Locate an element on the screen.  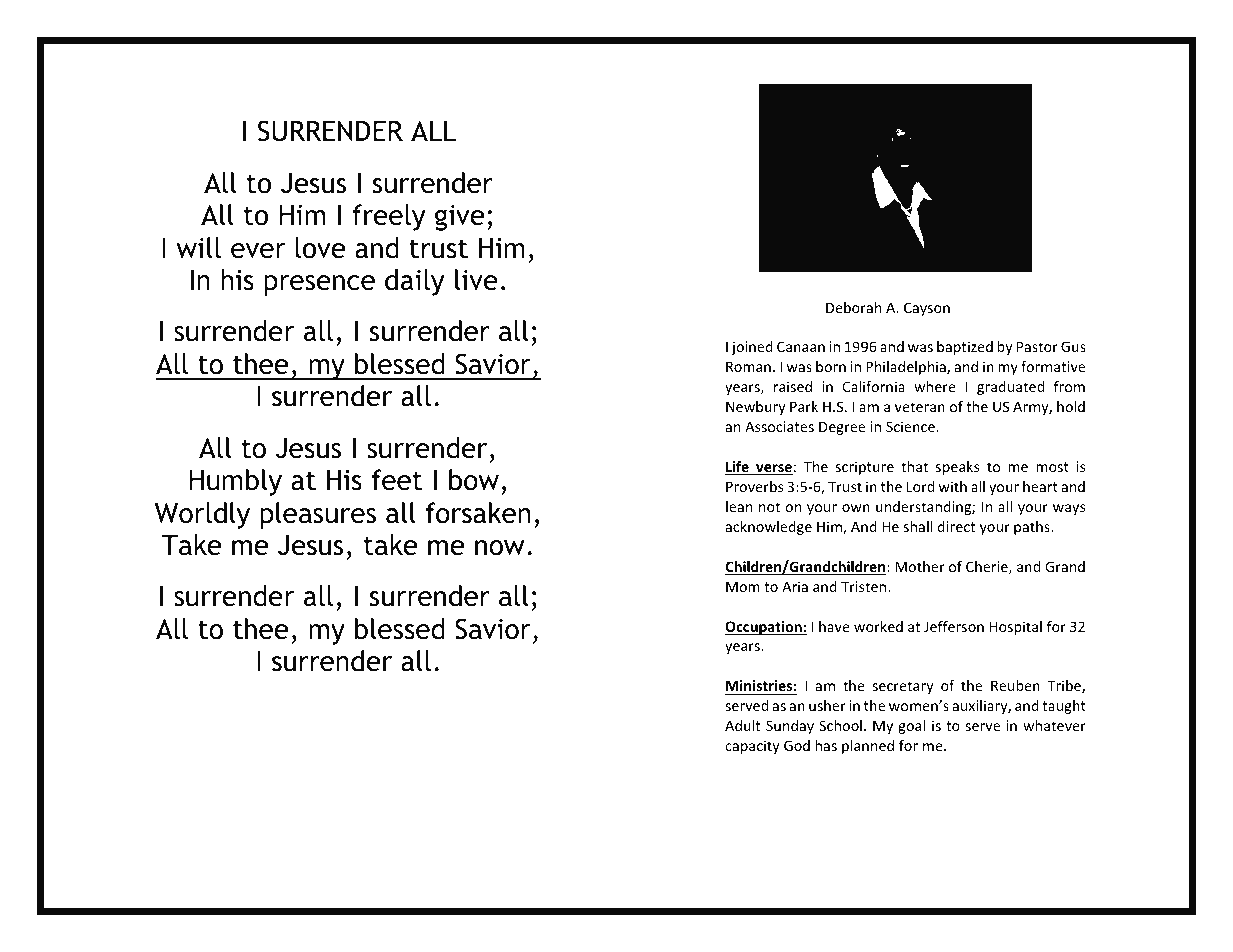
Adult is located at coordinates (742, 725).
